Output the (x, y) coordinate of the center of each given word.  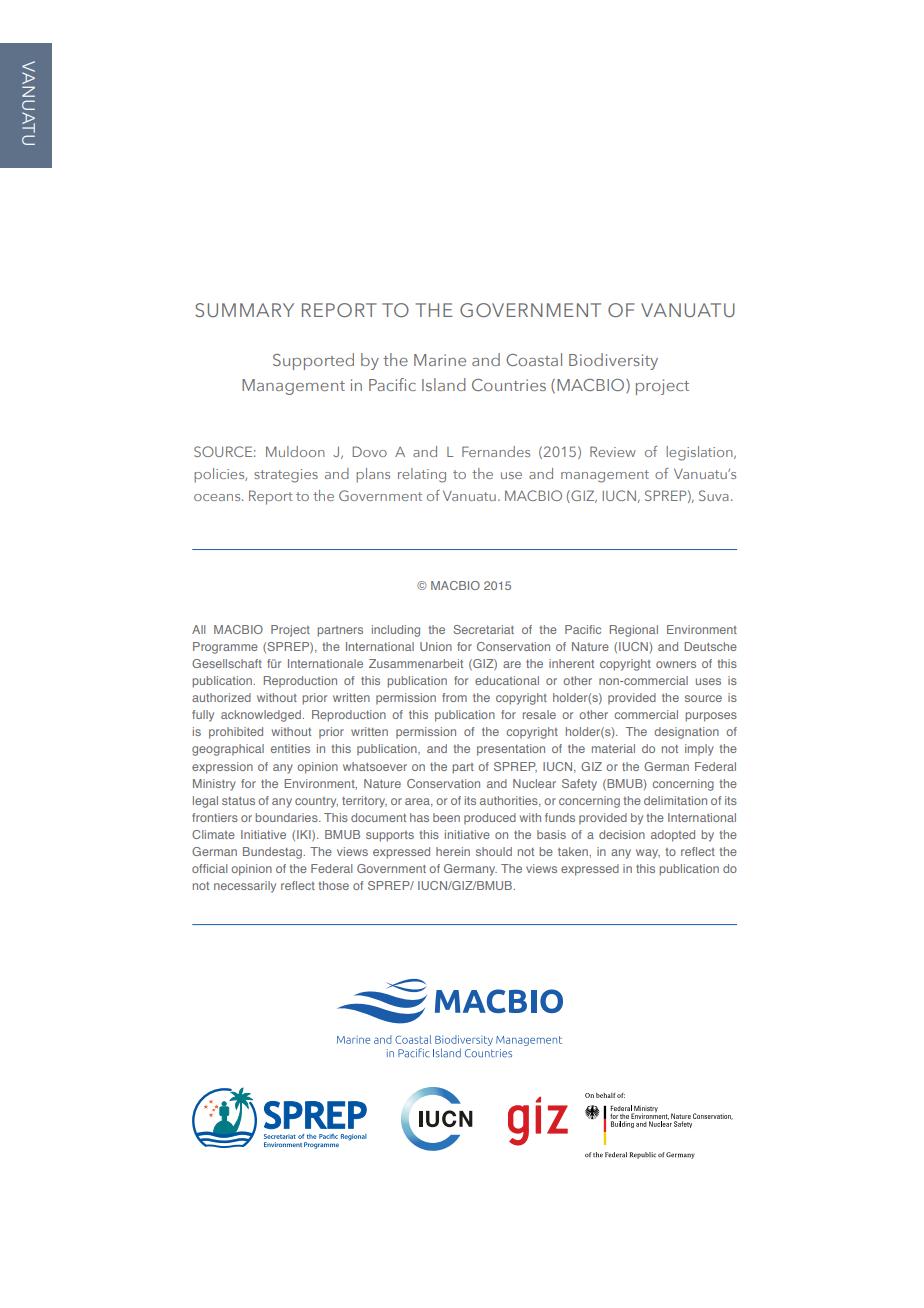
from (454, 697)
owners (676, 664)
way (648, 854)
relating (422, 475)
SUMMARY (244, 310)
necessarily (245, 887)
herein (453, 851)
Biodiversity (613, 361)
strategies (286, 476)
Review (613, 451)
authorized (221, 697)
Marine (440, 360)
